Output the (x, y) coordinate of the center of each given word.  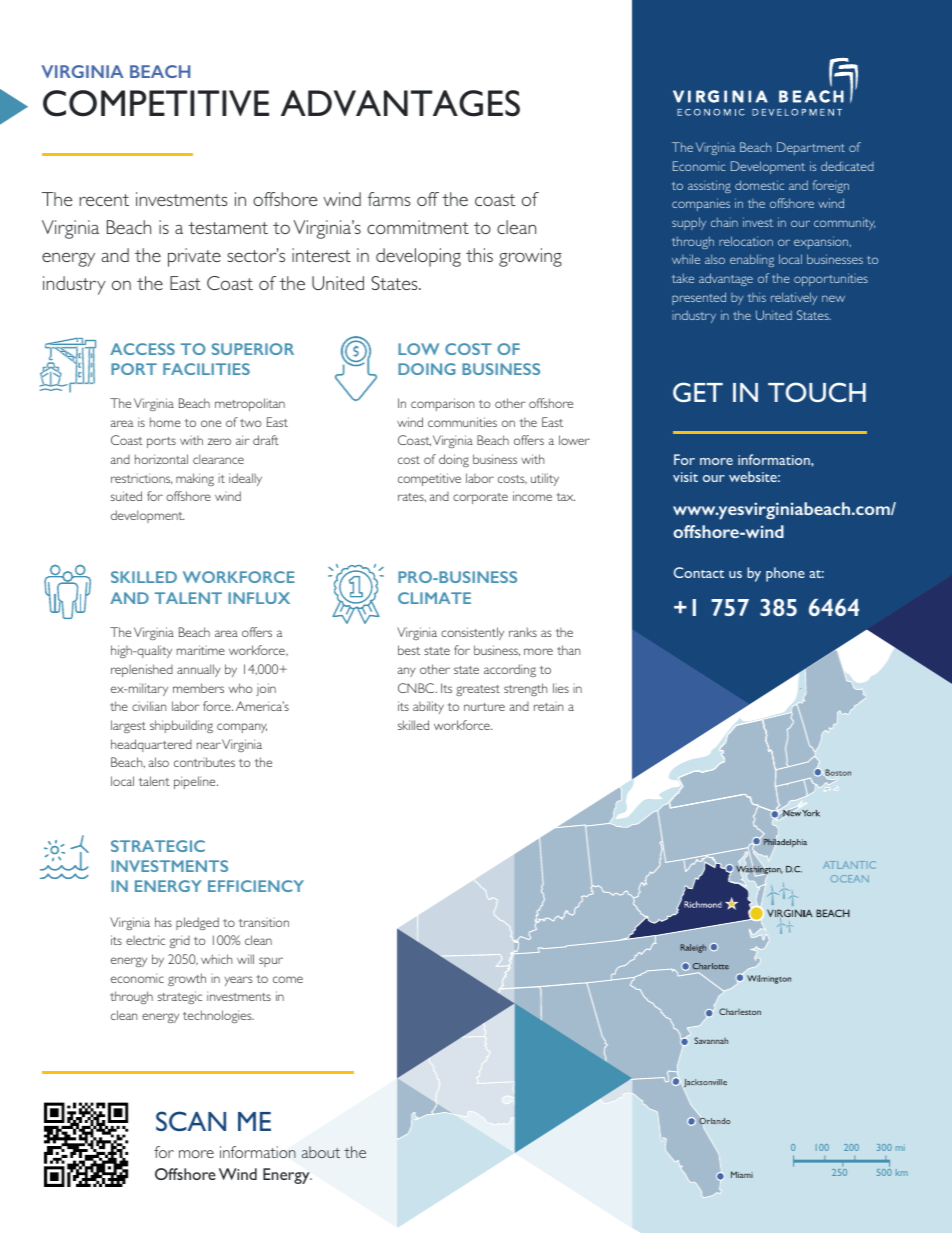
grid (180, 941)
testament (228, 228)
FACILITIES (206, 369)
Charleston (740, 1011)
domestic (759, 185)
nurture (484, 707)
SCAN (191, 1121)
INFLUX (259, 598)
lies (561, 688)
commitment (418, 227)
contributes (204, 762)
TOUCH (817, 392)
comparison (443, 404)
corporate (480, 498)
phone (785, 574)
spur (271, 962)
